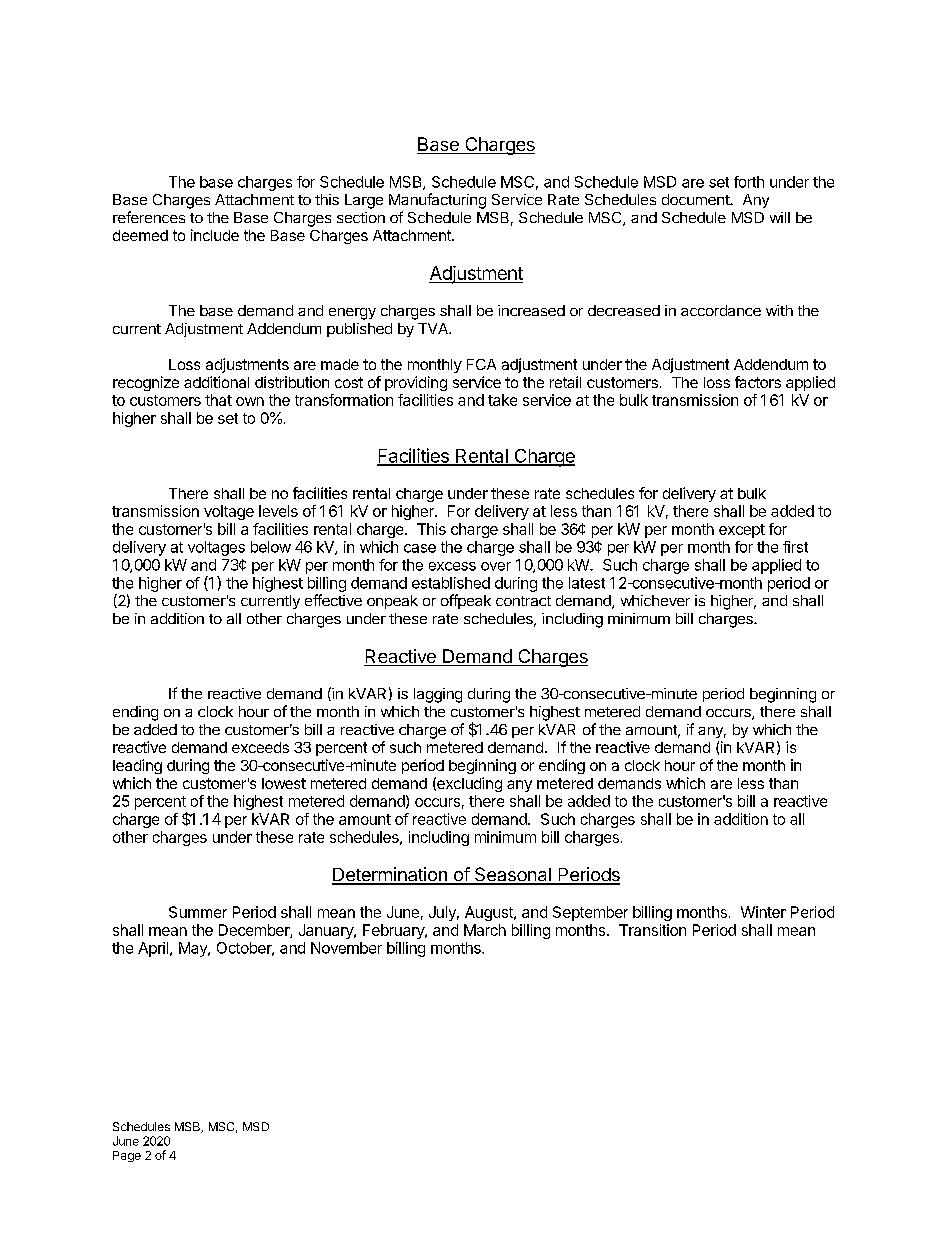  Describe the element at coordinates (127, 1156) in the document. I see `Page` at that location.
